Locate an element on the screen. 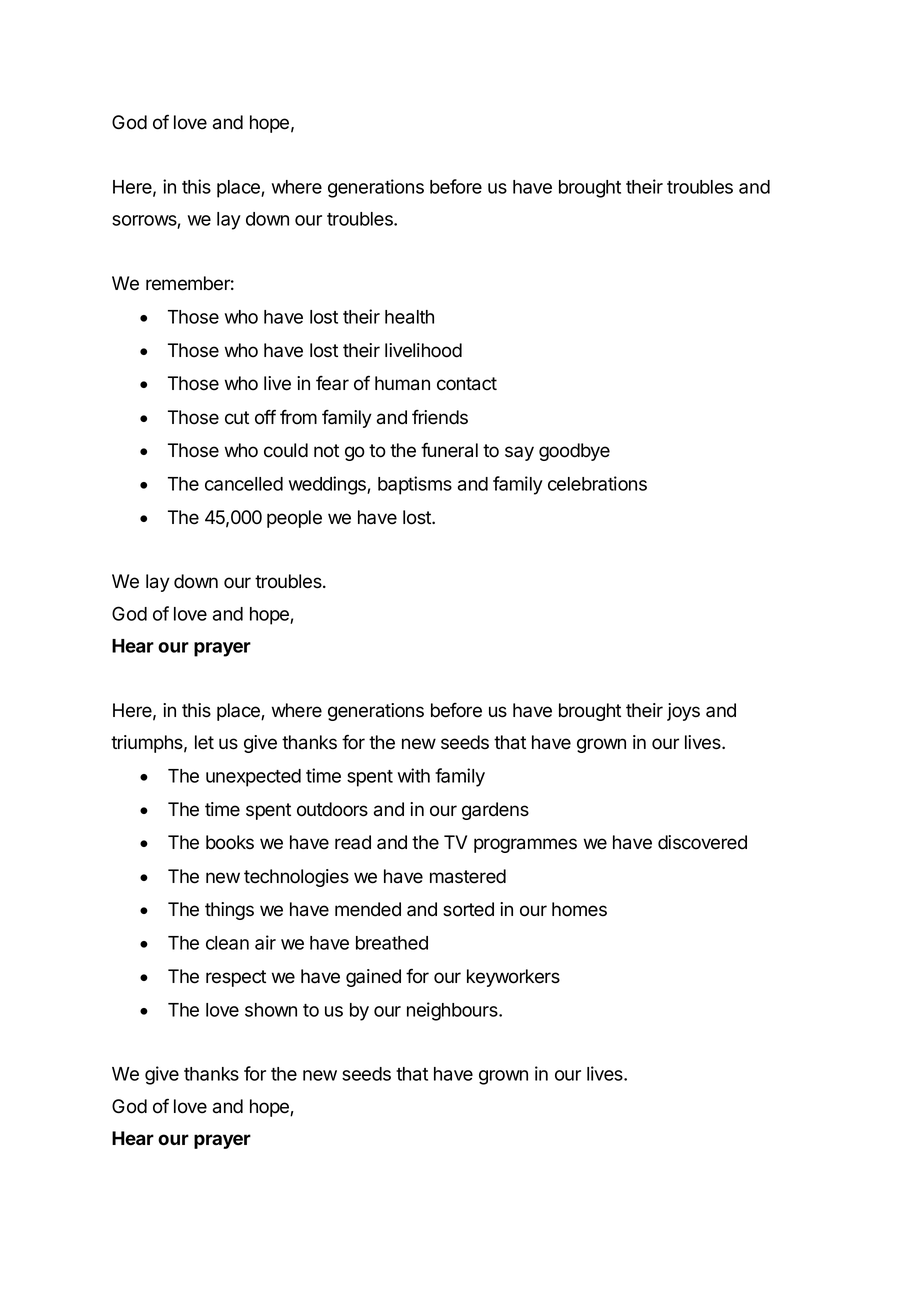 The height and width of the screenshot is (1308, 924). celebrations is located at coordinates (597, 483).
